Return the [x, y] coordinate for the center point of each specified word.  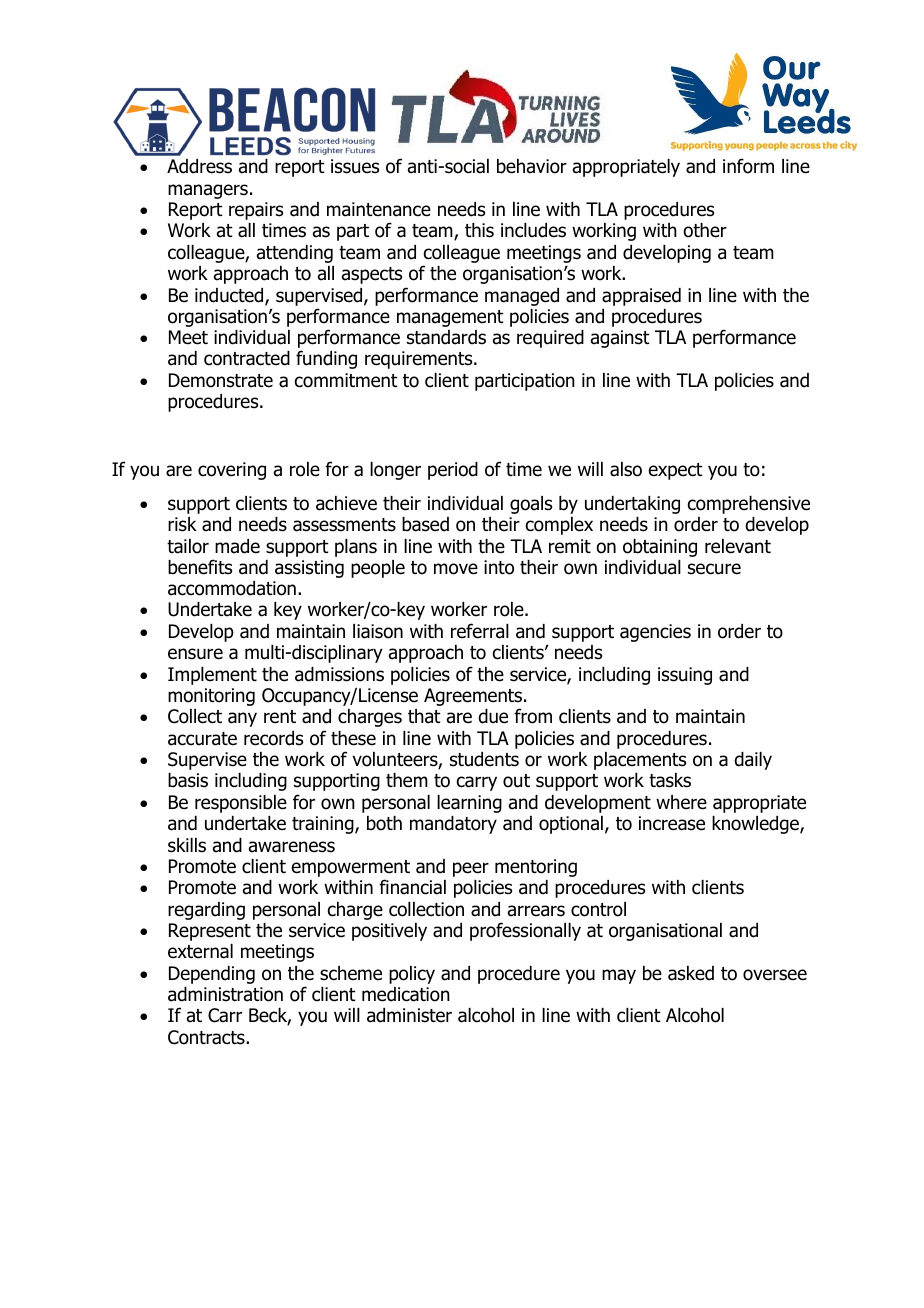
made [237, 546]
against [620, 339]
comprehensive [749, 505]
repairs [256, 211]
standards [446, 337]
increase [672, 823]
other [705, 230]
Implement [212, 676]
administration [225, 994]
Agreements [474, 698]
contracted [247, 358]
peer [471, 869]
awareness [292, 847]
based [425, 524]
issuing [685, 676]
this [479, 230]
